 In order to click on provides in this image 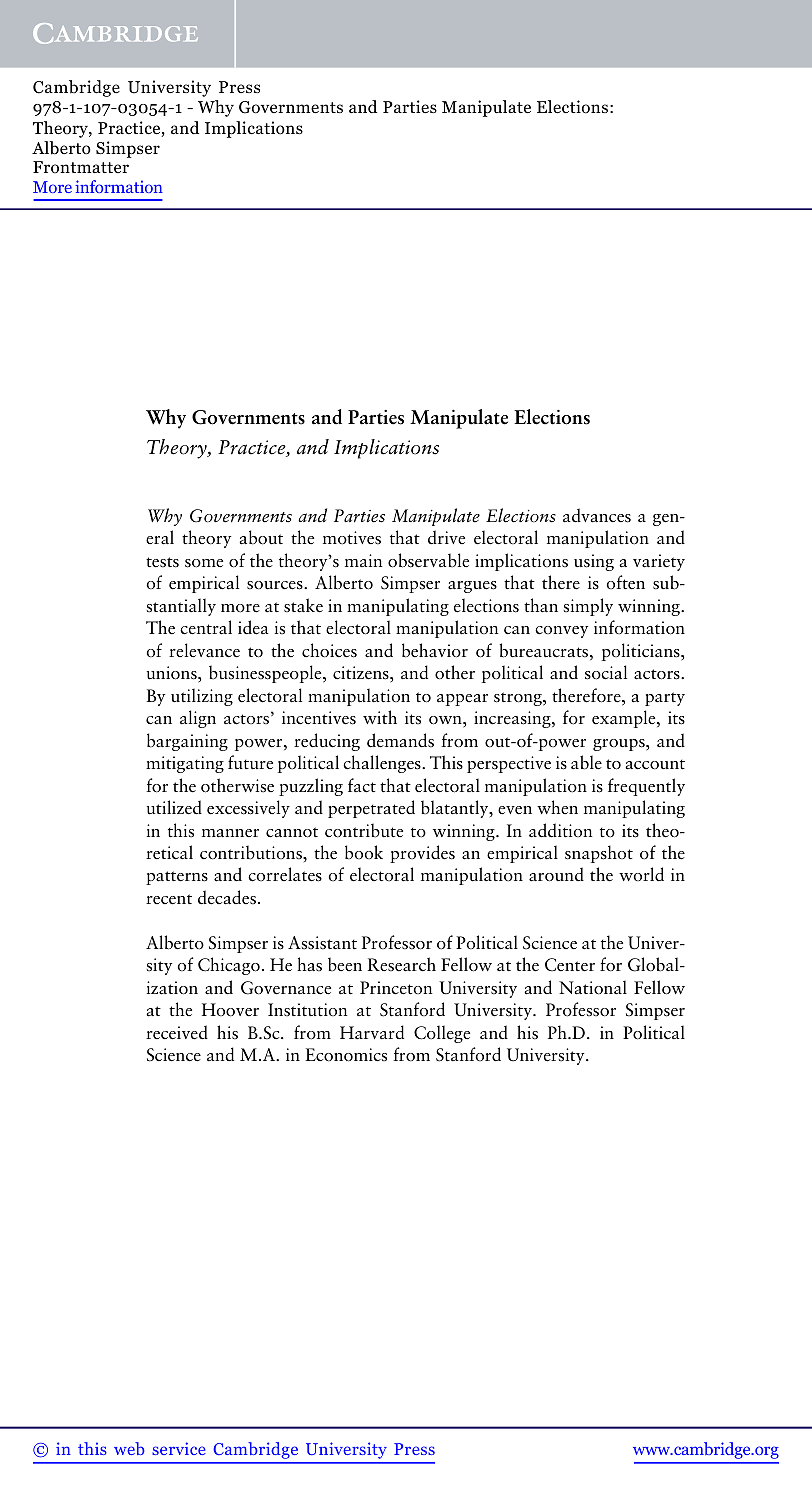, I will do `click(422, 854)`.
